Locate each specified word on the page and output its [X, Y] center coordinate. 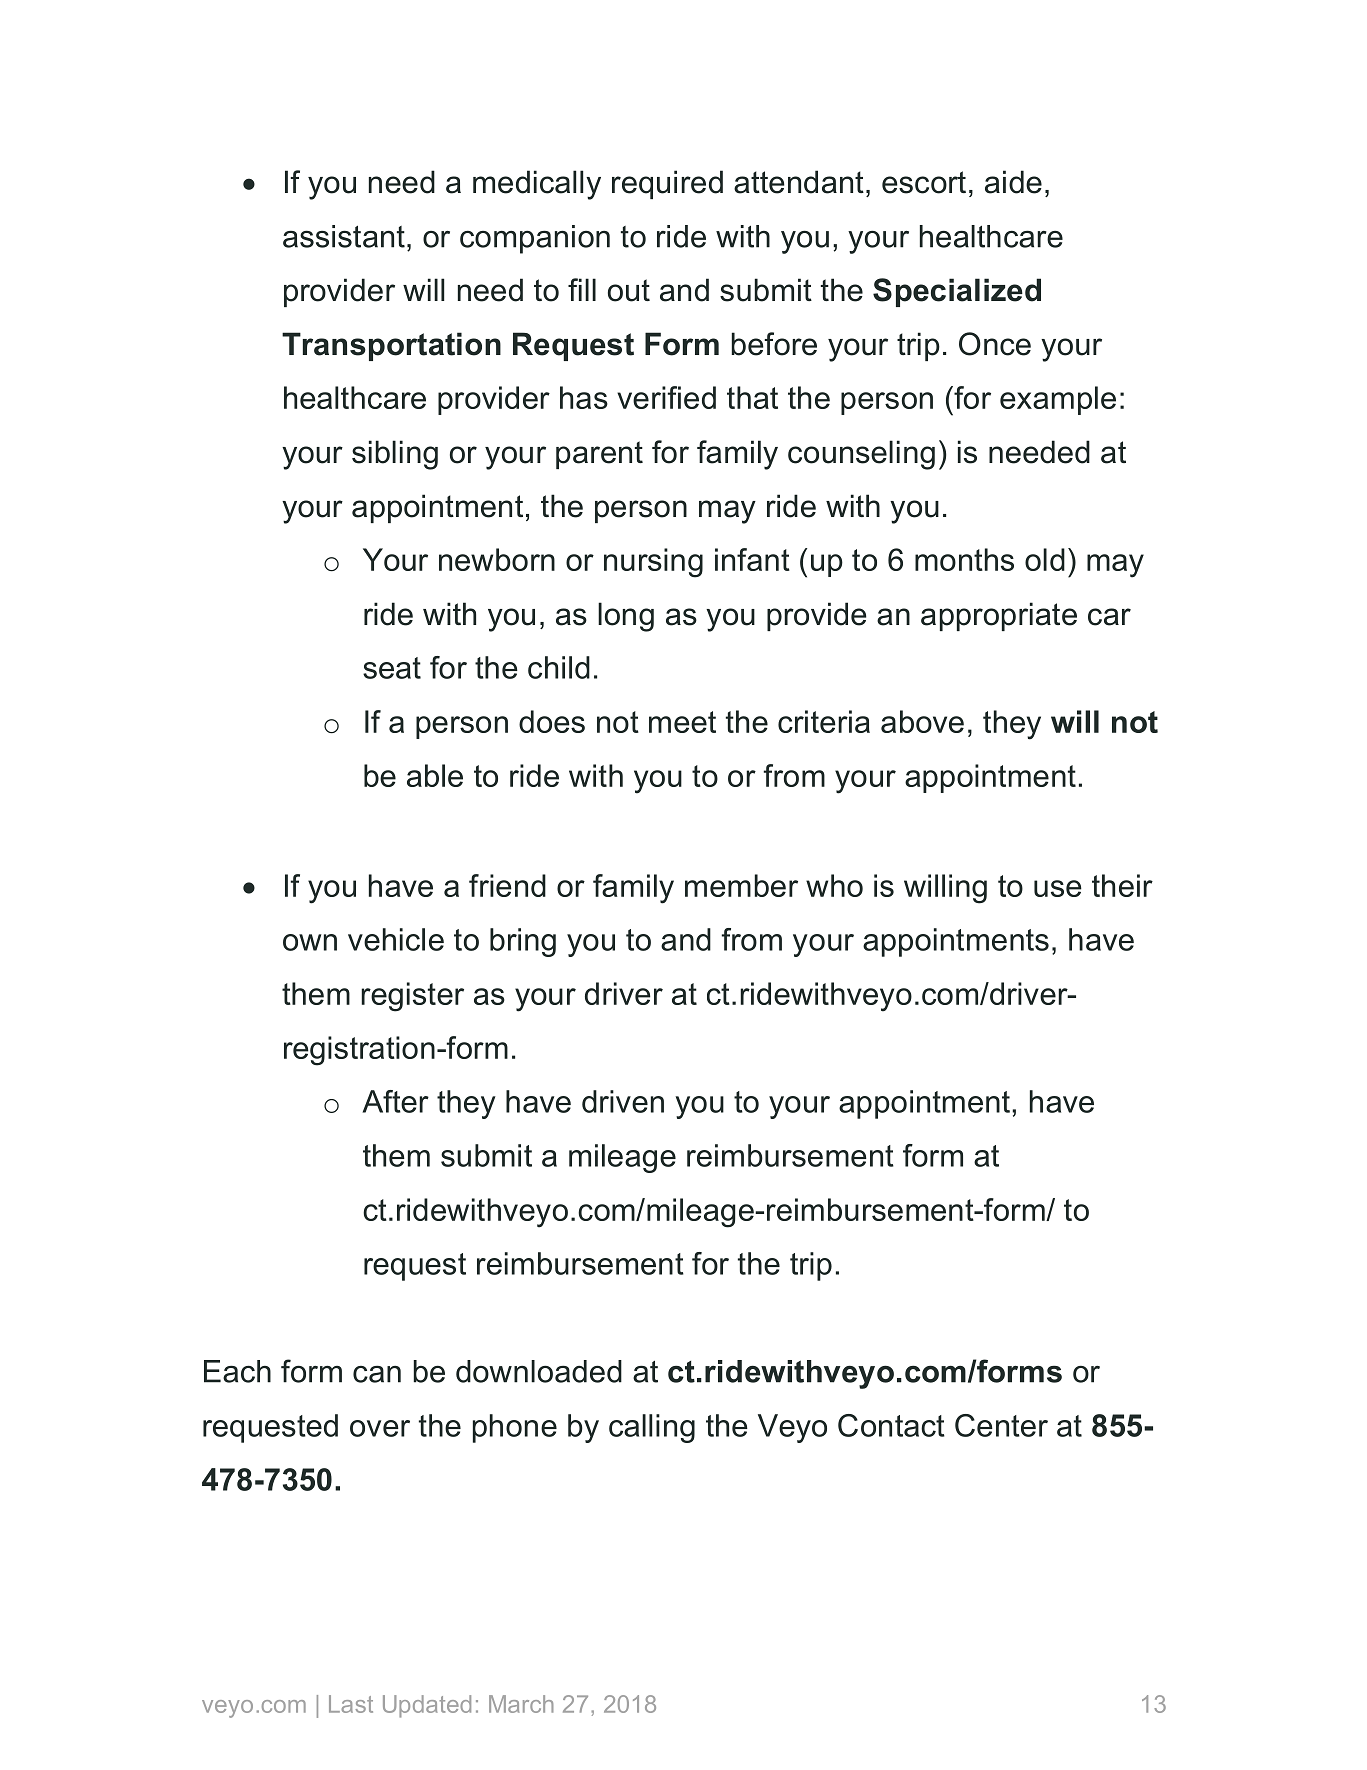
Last [351, 1704]
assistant [344, 236]
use [1058, 888]
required [667, 184]
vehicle [396, 939]
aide [1013, 182]
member [741, 885]
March [521, 1704]
